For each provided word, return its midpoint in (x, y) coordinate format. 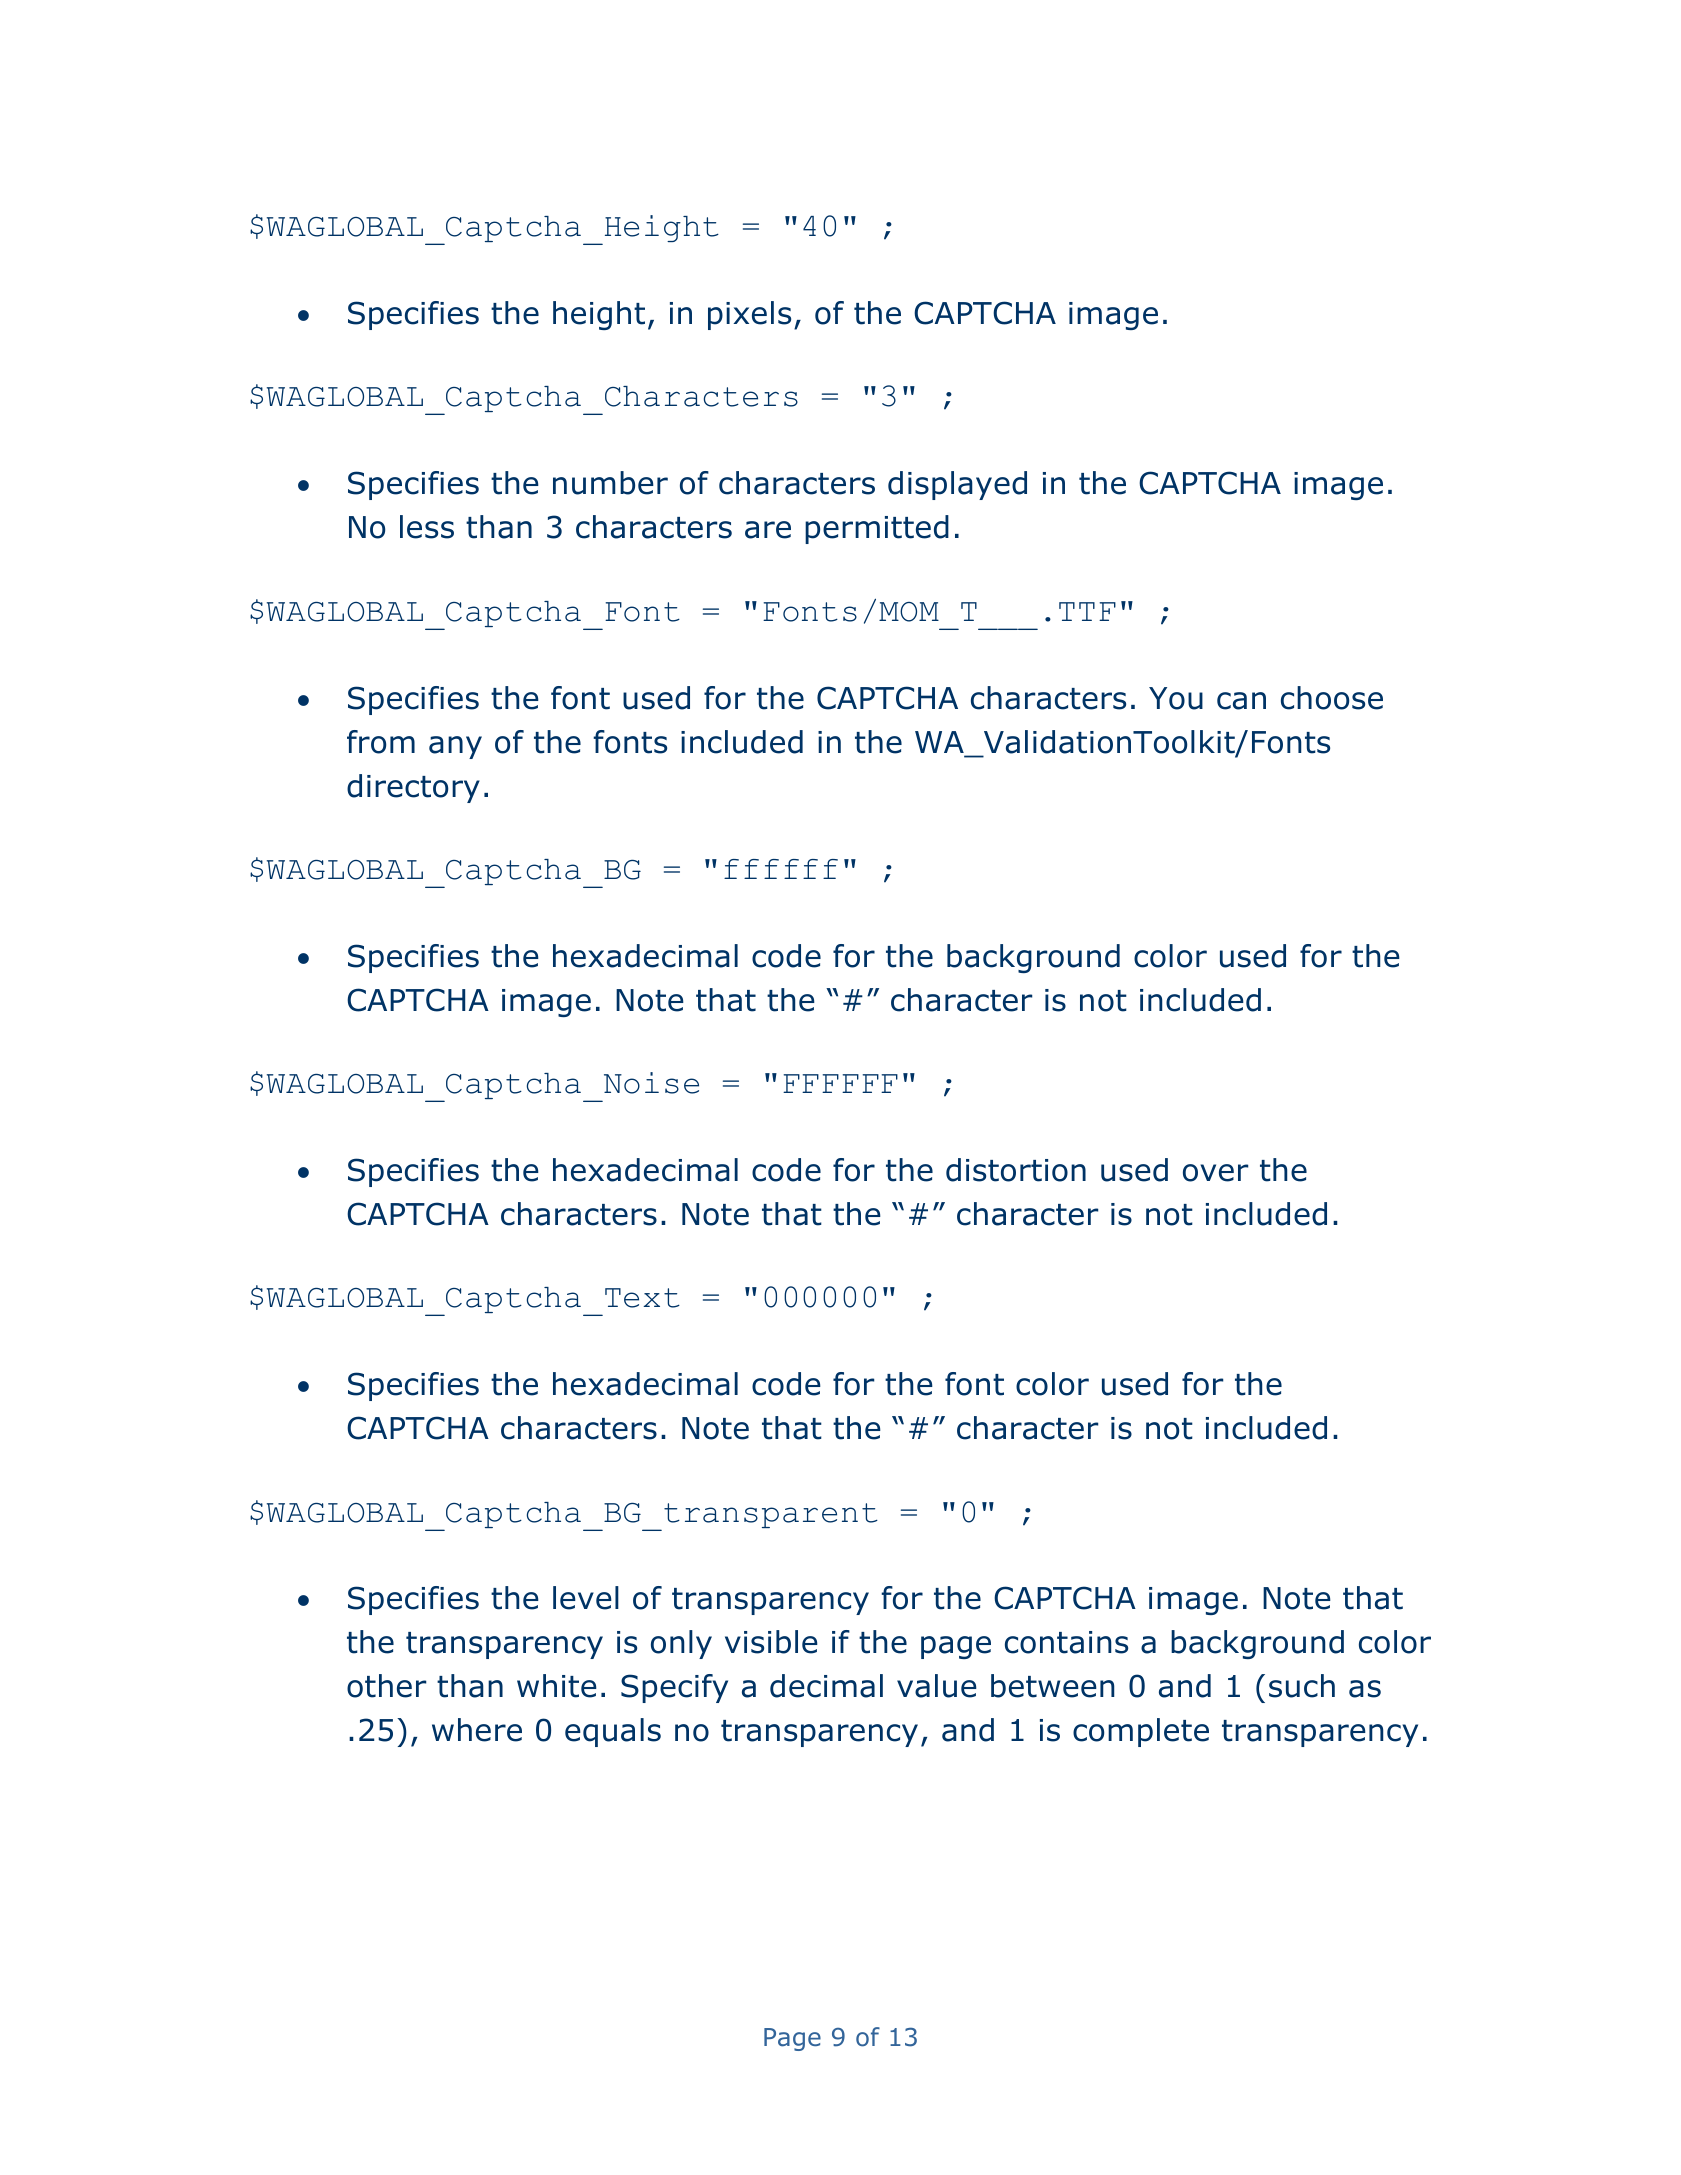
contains (1066, 1642)
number (610, 483)
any (455, 747)
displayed (957, 485)
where (477, 1730)
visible (771, 1642)
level (586, 1598)
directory (413, 788)
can (1241, 701)
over (1215, 1173)
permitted (877, 529)
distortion (1016, 1170)
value (937, 1686)
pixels (749, 315)
